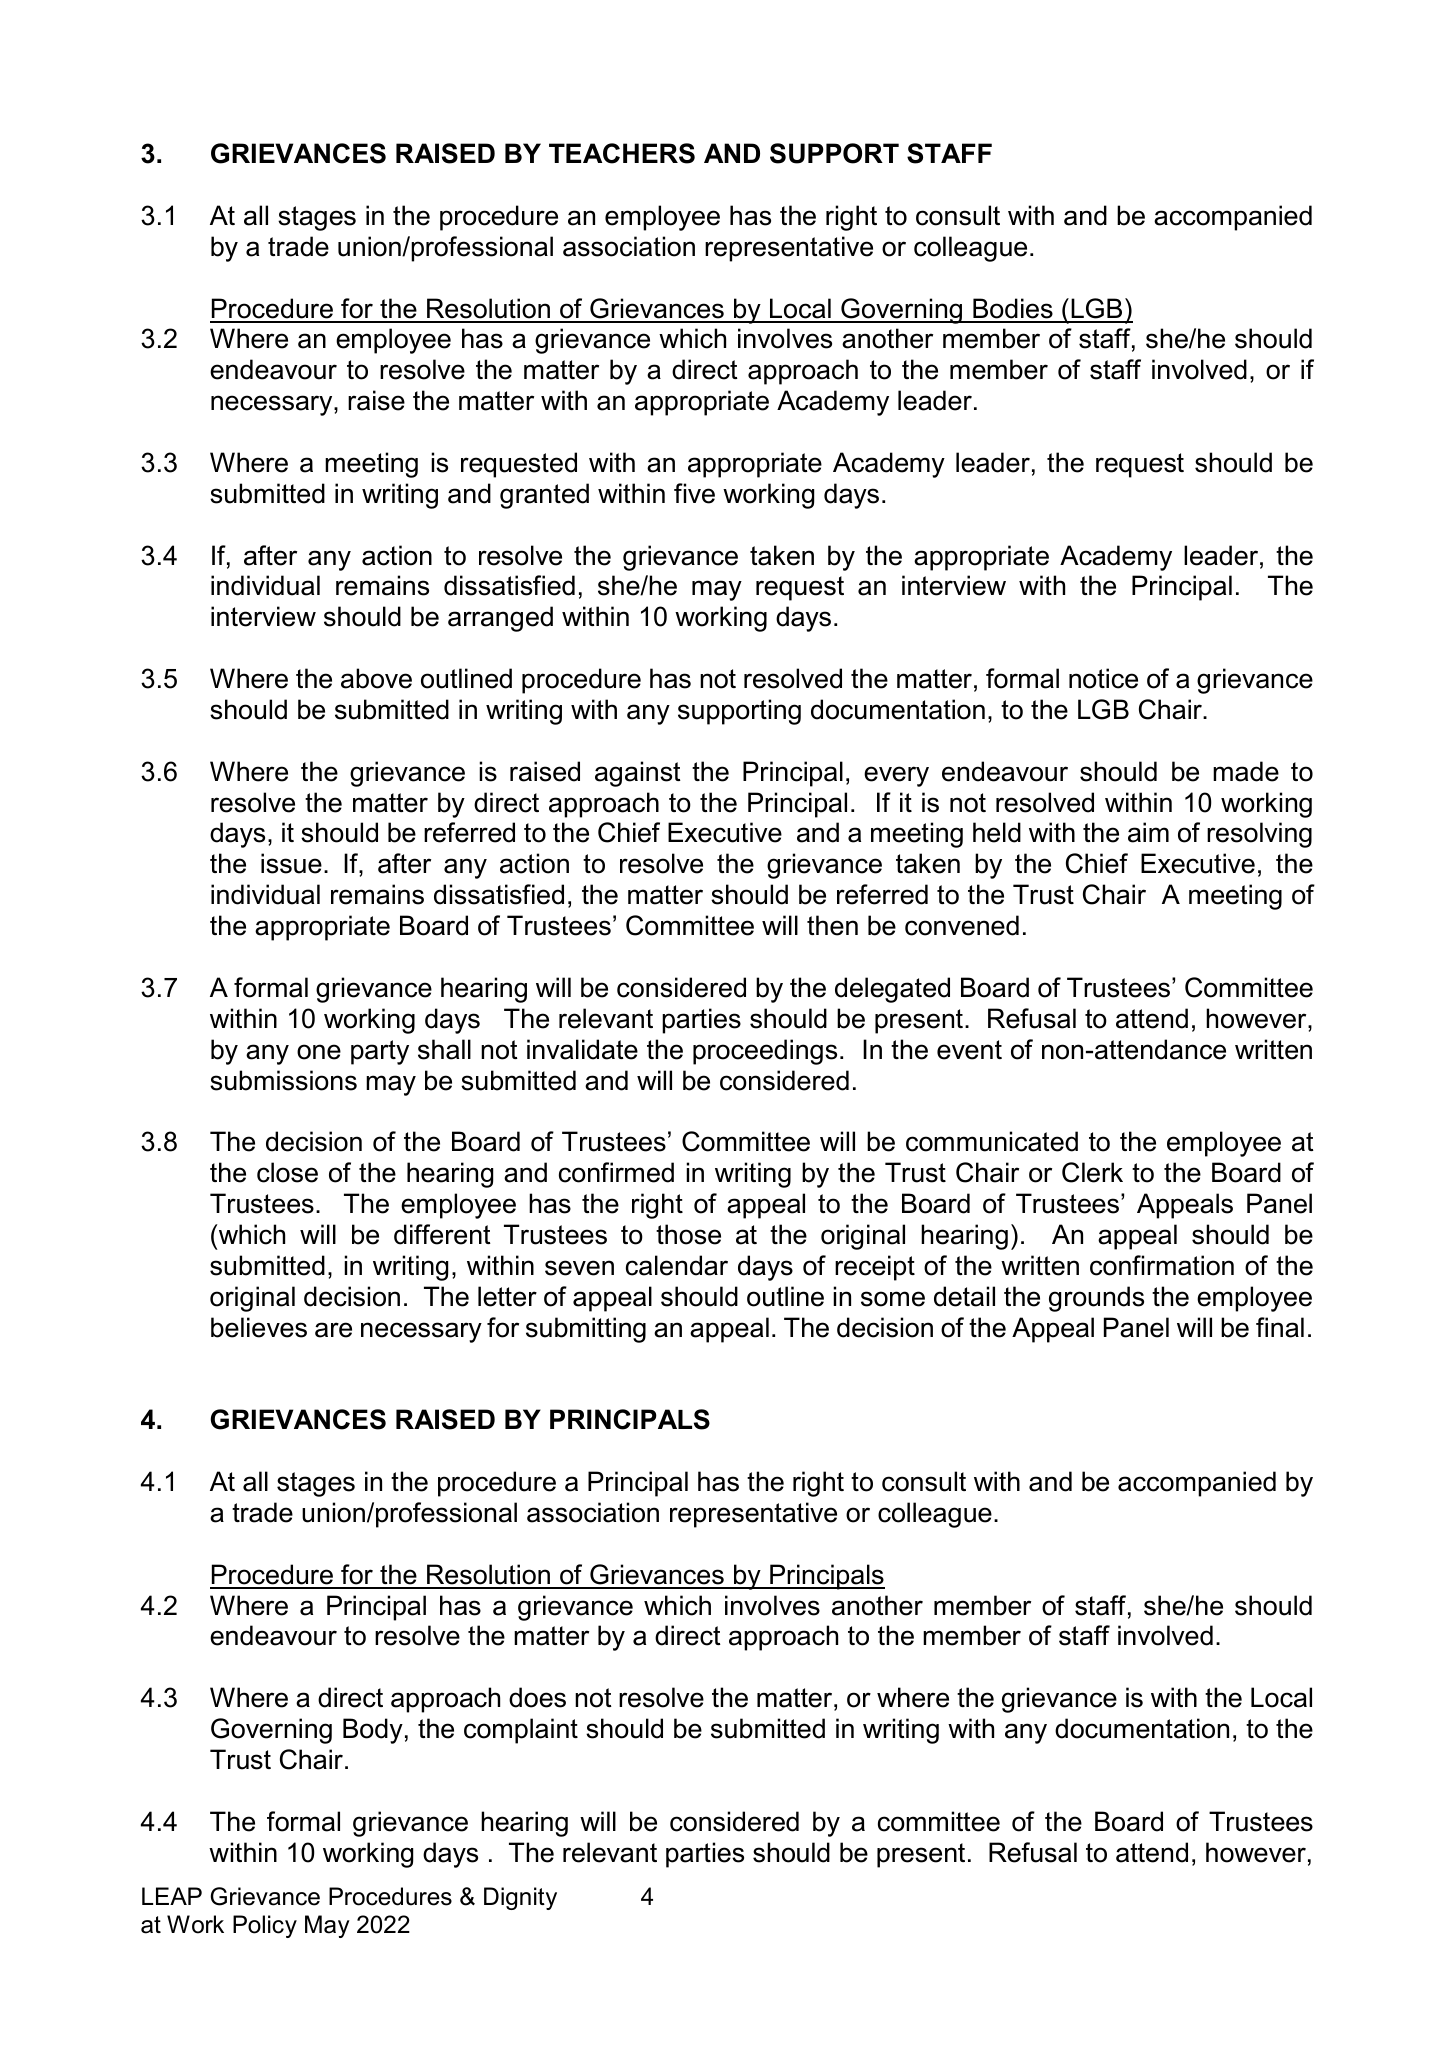 The image size is (1454, 2055). Describe the element at coordinates (1092, 1172) in the page. I see `Clerk` at that location.
